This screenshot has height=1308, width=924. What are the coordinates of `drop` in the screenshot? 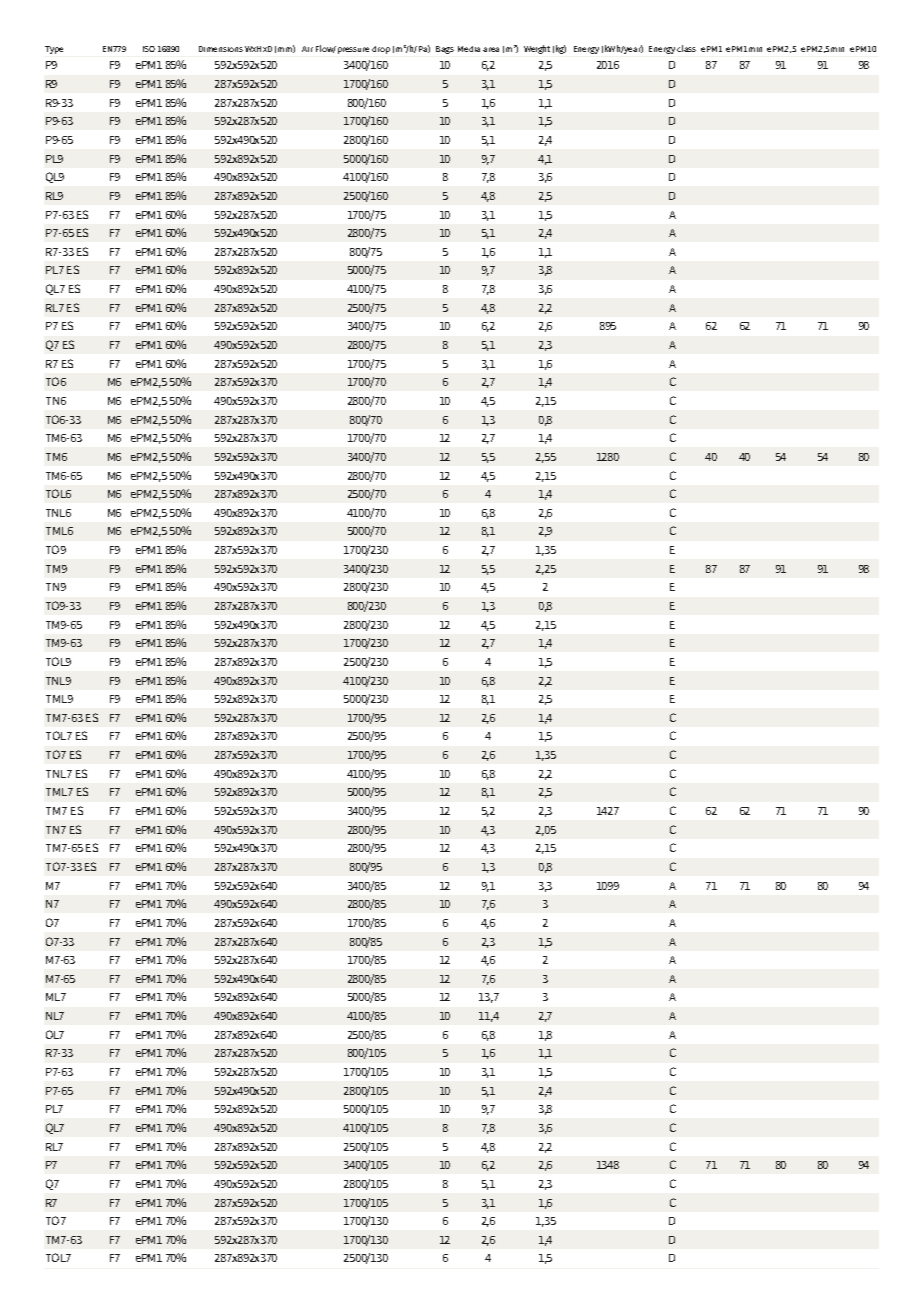 It's located at (381, 50).
